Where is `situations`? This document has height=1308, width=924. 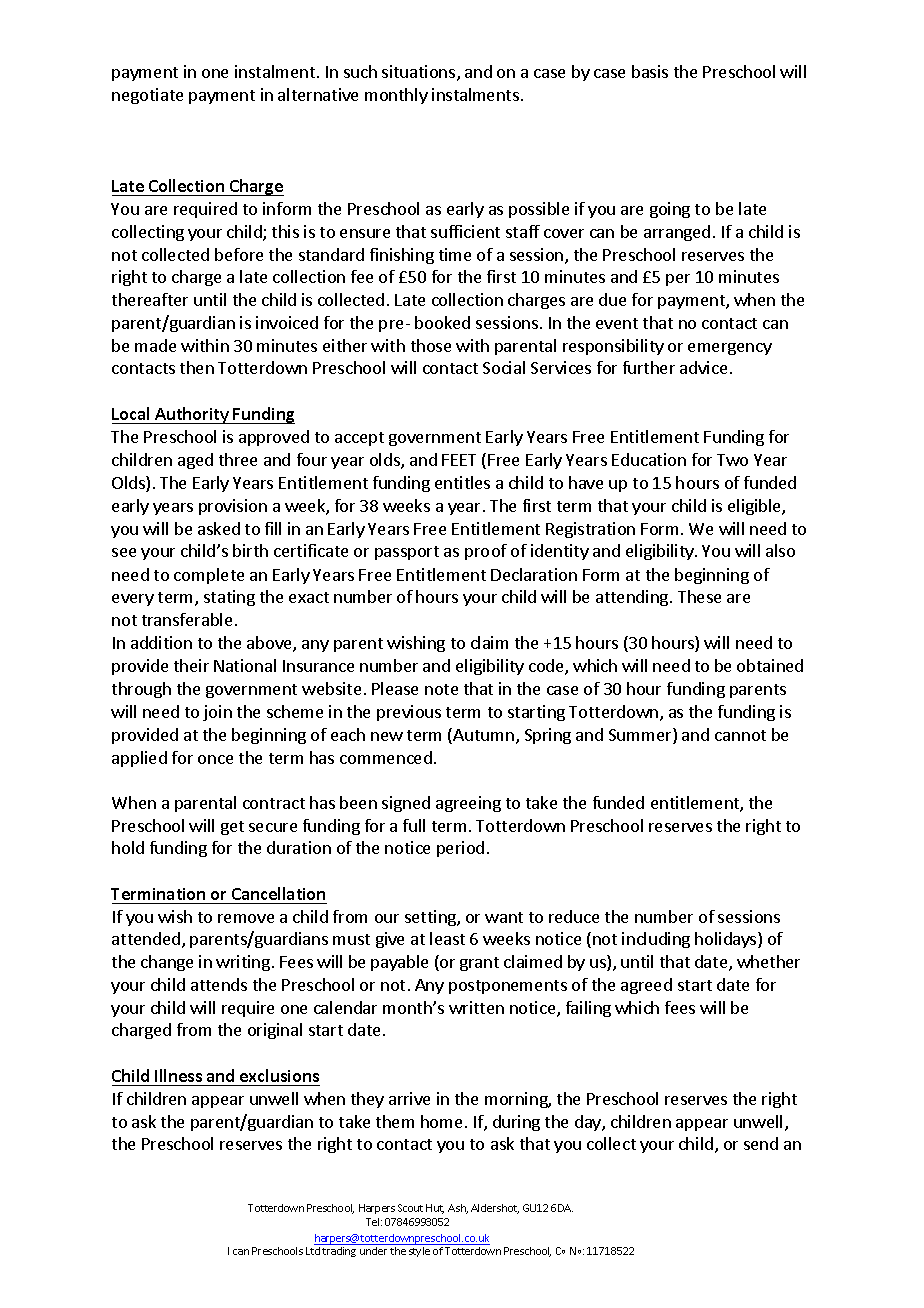
situations is located at coordinates (420, 73).
